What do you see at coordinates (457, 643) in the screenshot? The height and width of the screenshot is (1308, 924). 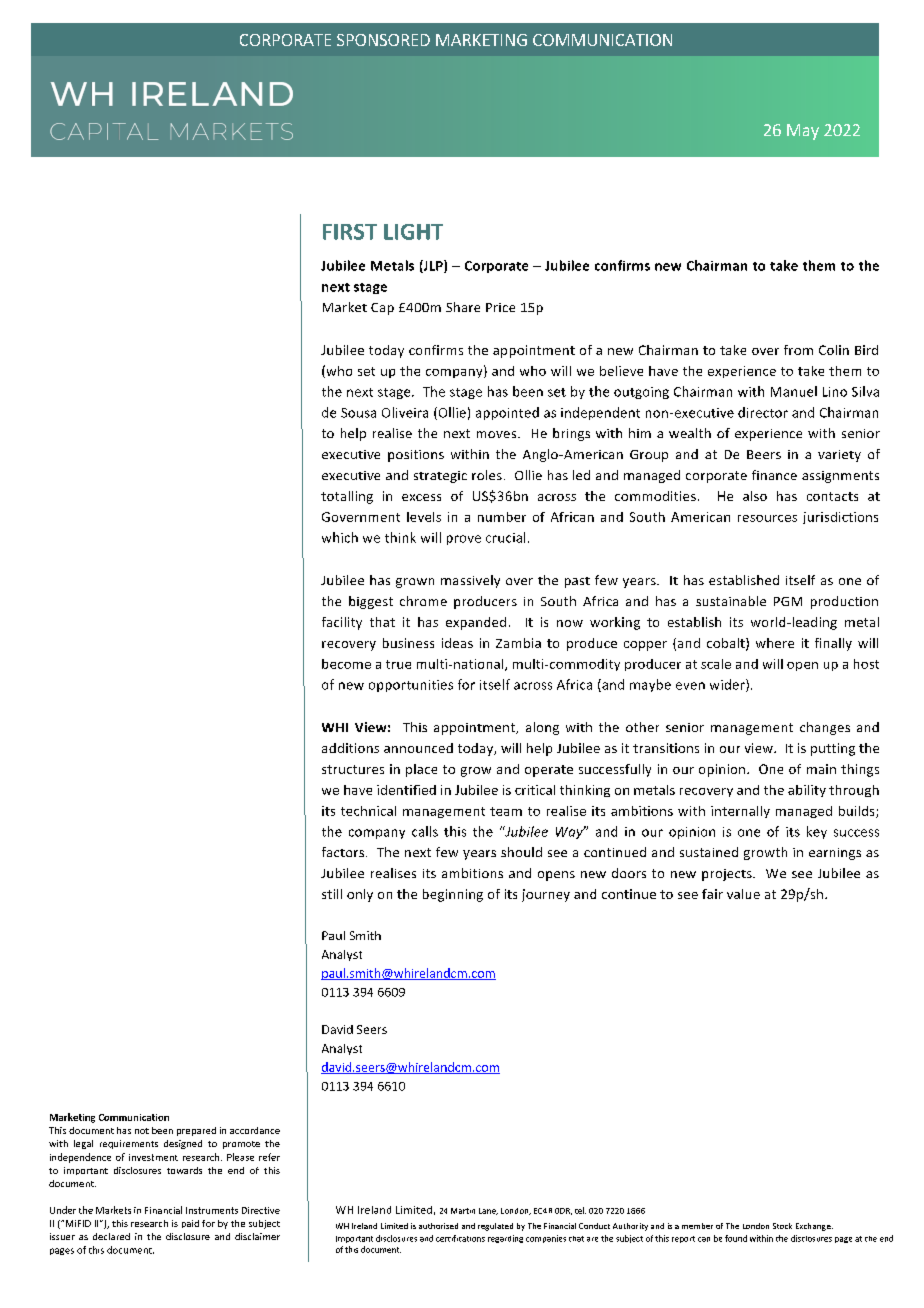 I see `ideas` at bounding box center [457, 643].
